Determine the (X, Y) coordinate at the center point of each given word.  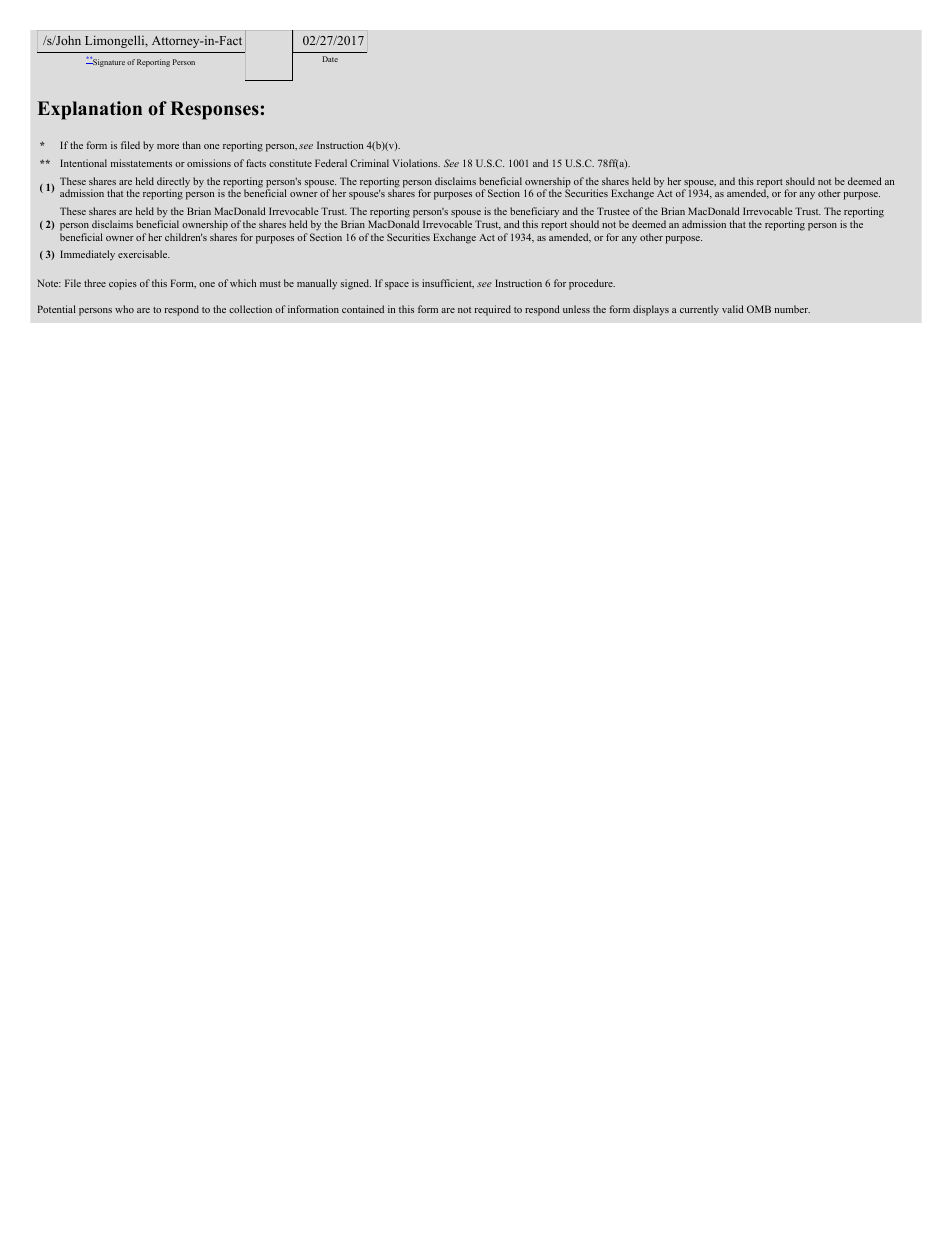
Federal (331, 163)
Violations (416, 163)
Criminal (369, 163)
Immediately (87, 255)
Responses (214, 110)
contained (363, 309)
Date (330, 59)
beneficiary (534, 214)
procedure (592, 284)
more (168, 146)
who (124, 309)
